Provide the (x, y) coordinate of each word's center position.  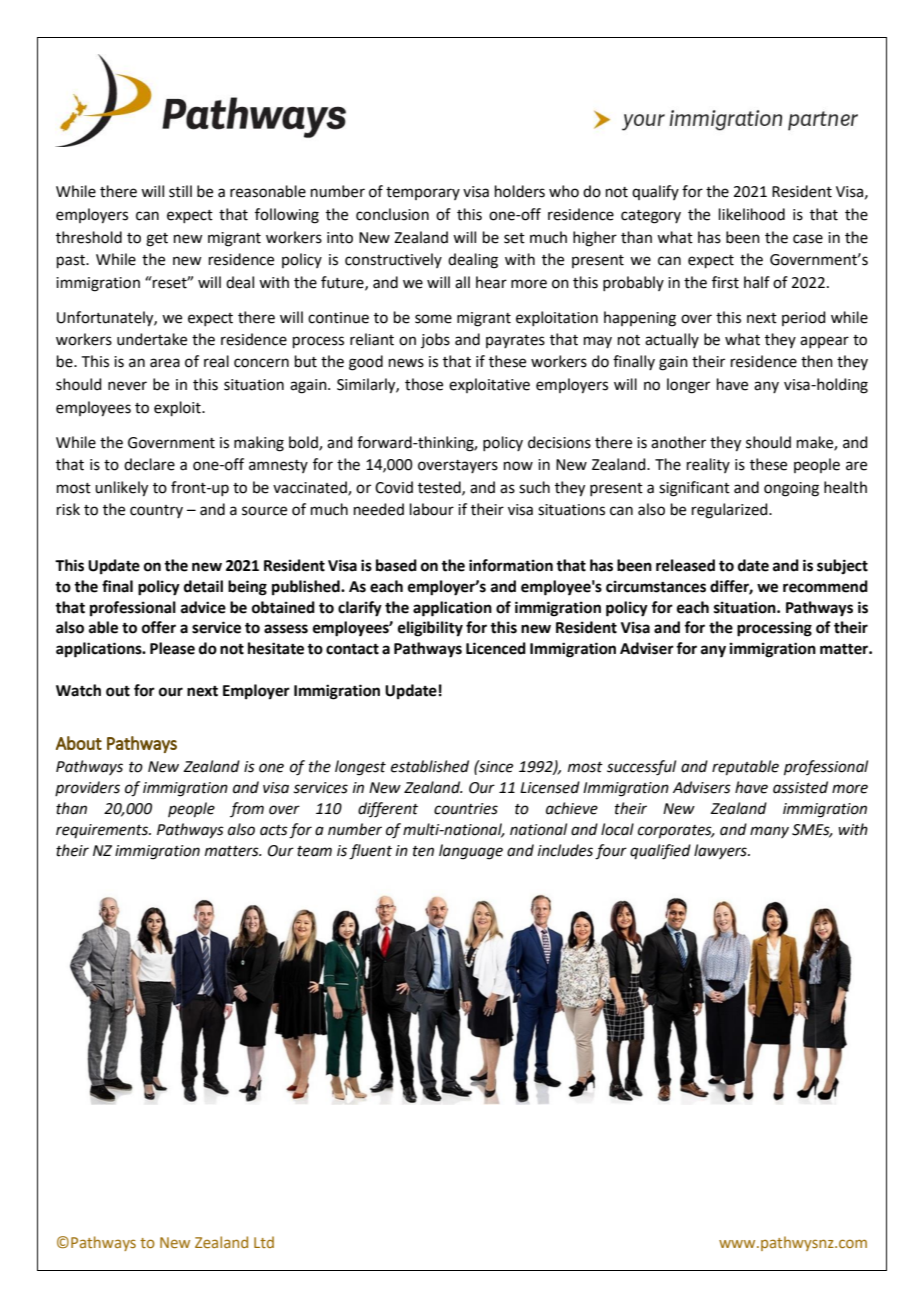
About (79, 743)
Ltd (264, 1242)
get (157, 240)
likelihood (752, 214)
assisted (800, 787)
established (430, 766)
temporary (423, 193)
